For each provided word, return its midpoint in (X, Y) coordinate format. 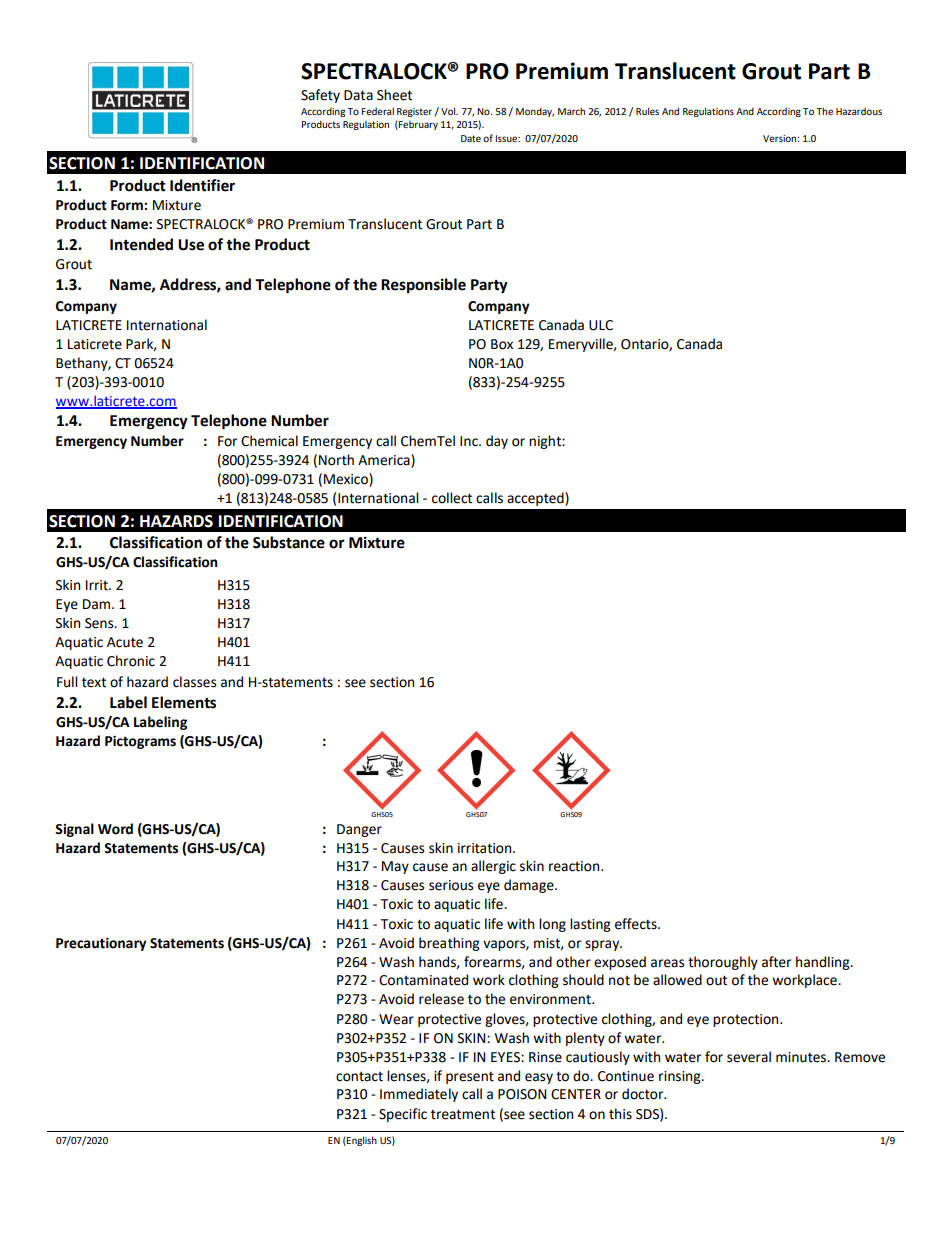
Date (471, 138)
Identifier (202, 185)
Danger (359, 830)
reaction (575, 866)
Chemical (269, 441)
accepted (536, 499)
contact (359, 1077)
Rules (647, 111)
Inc (470, 441)
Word (115, 829)
